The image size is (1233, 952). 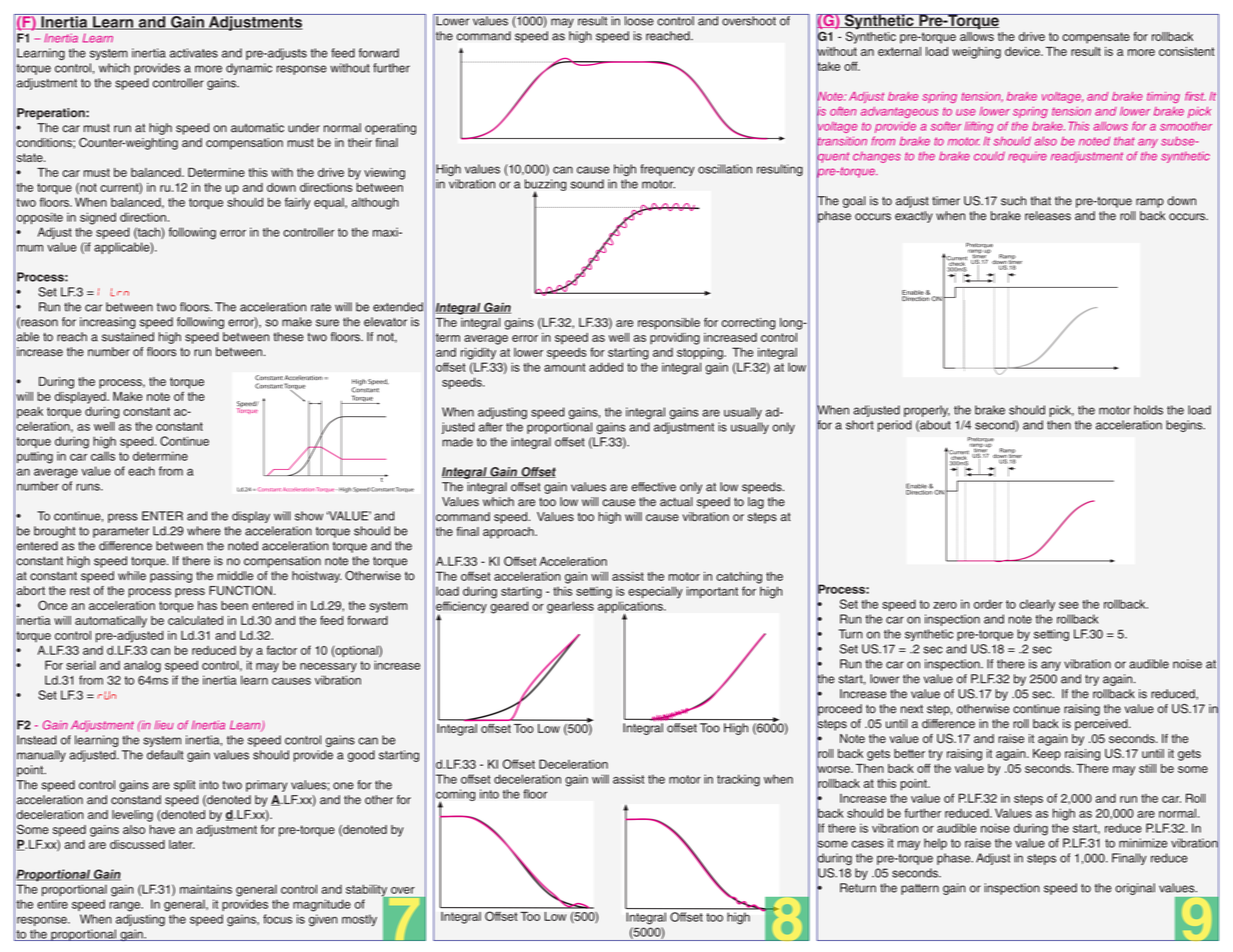 What do you see at coordinates (368, 891) in the screenshot?
I see `stability` at bounding box center [368, 891].
